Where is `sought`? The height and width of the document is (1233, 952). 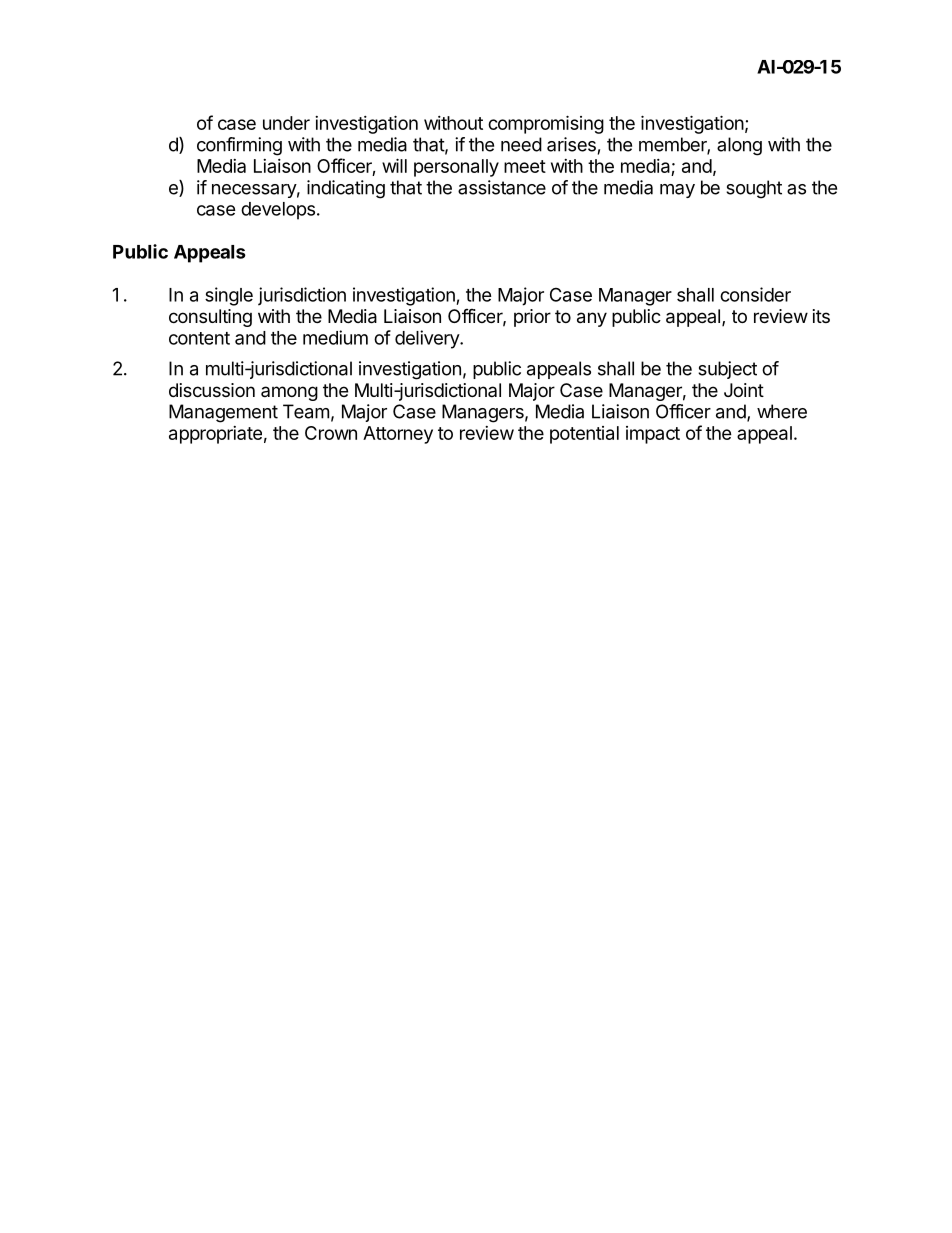 sought is located at coordinates (754, 189).
